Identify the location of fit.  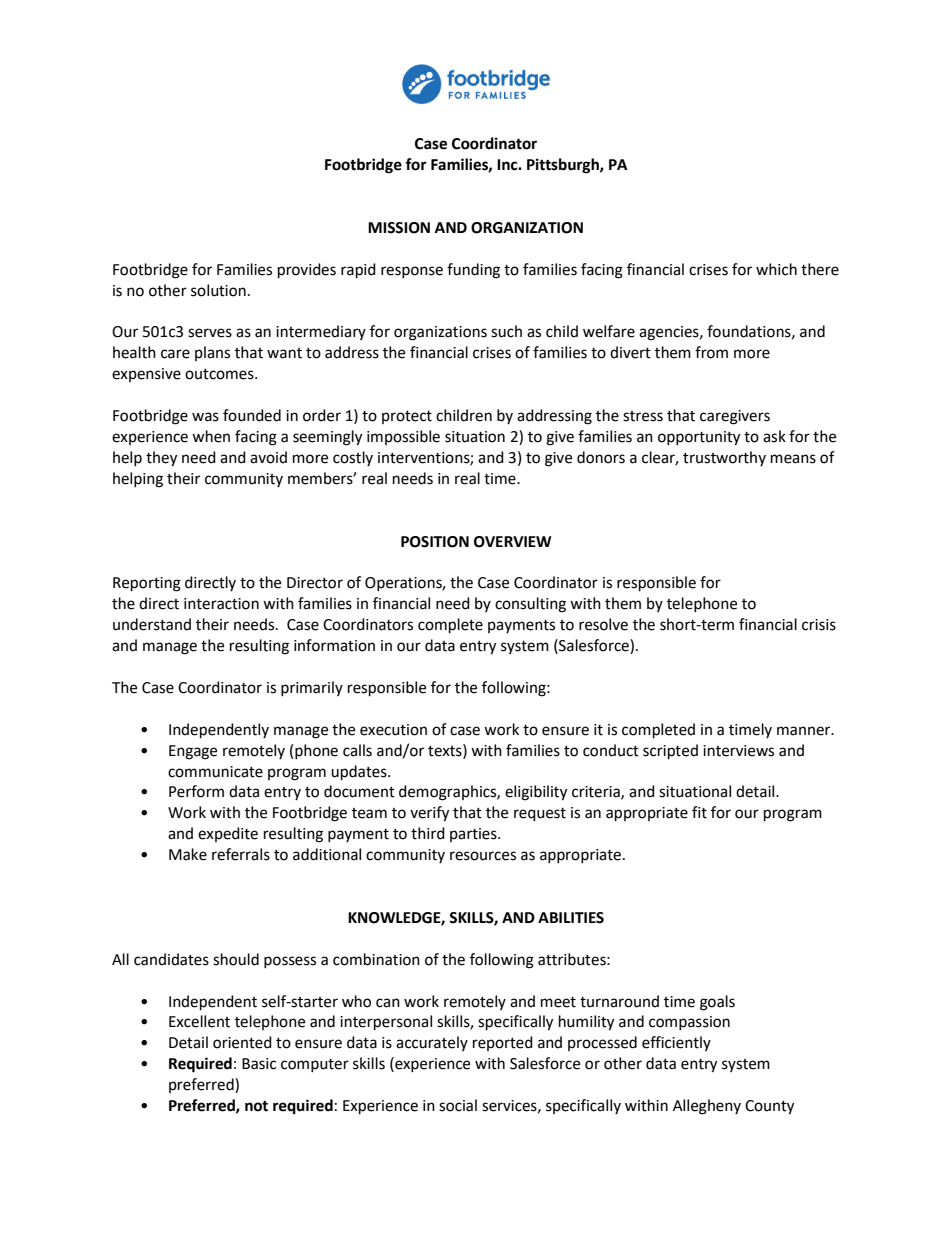
(699, 812).
